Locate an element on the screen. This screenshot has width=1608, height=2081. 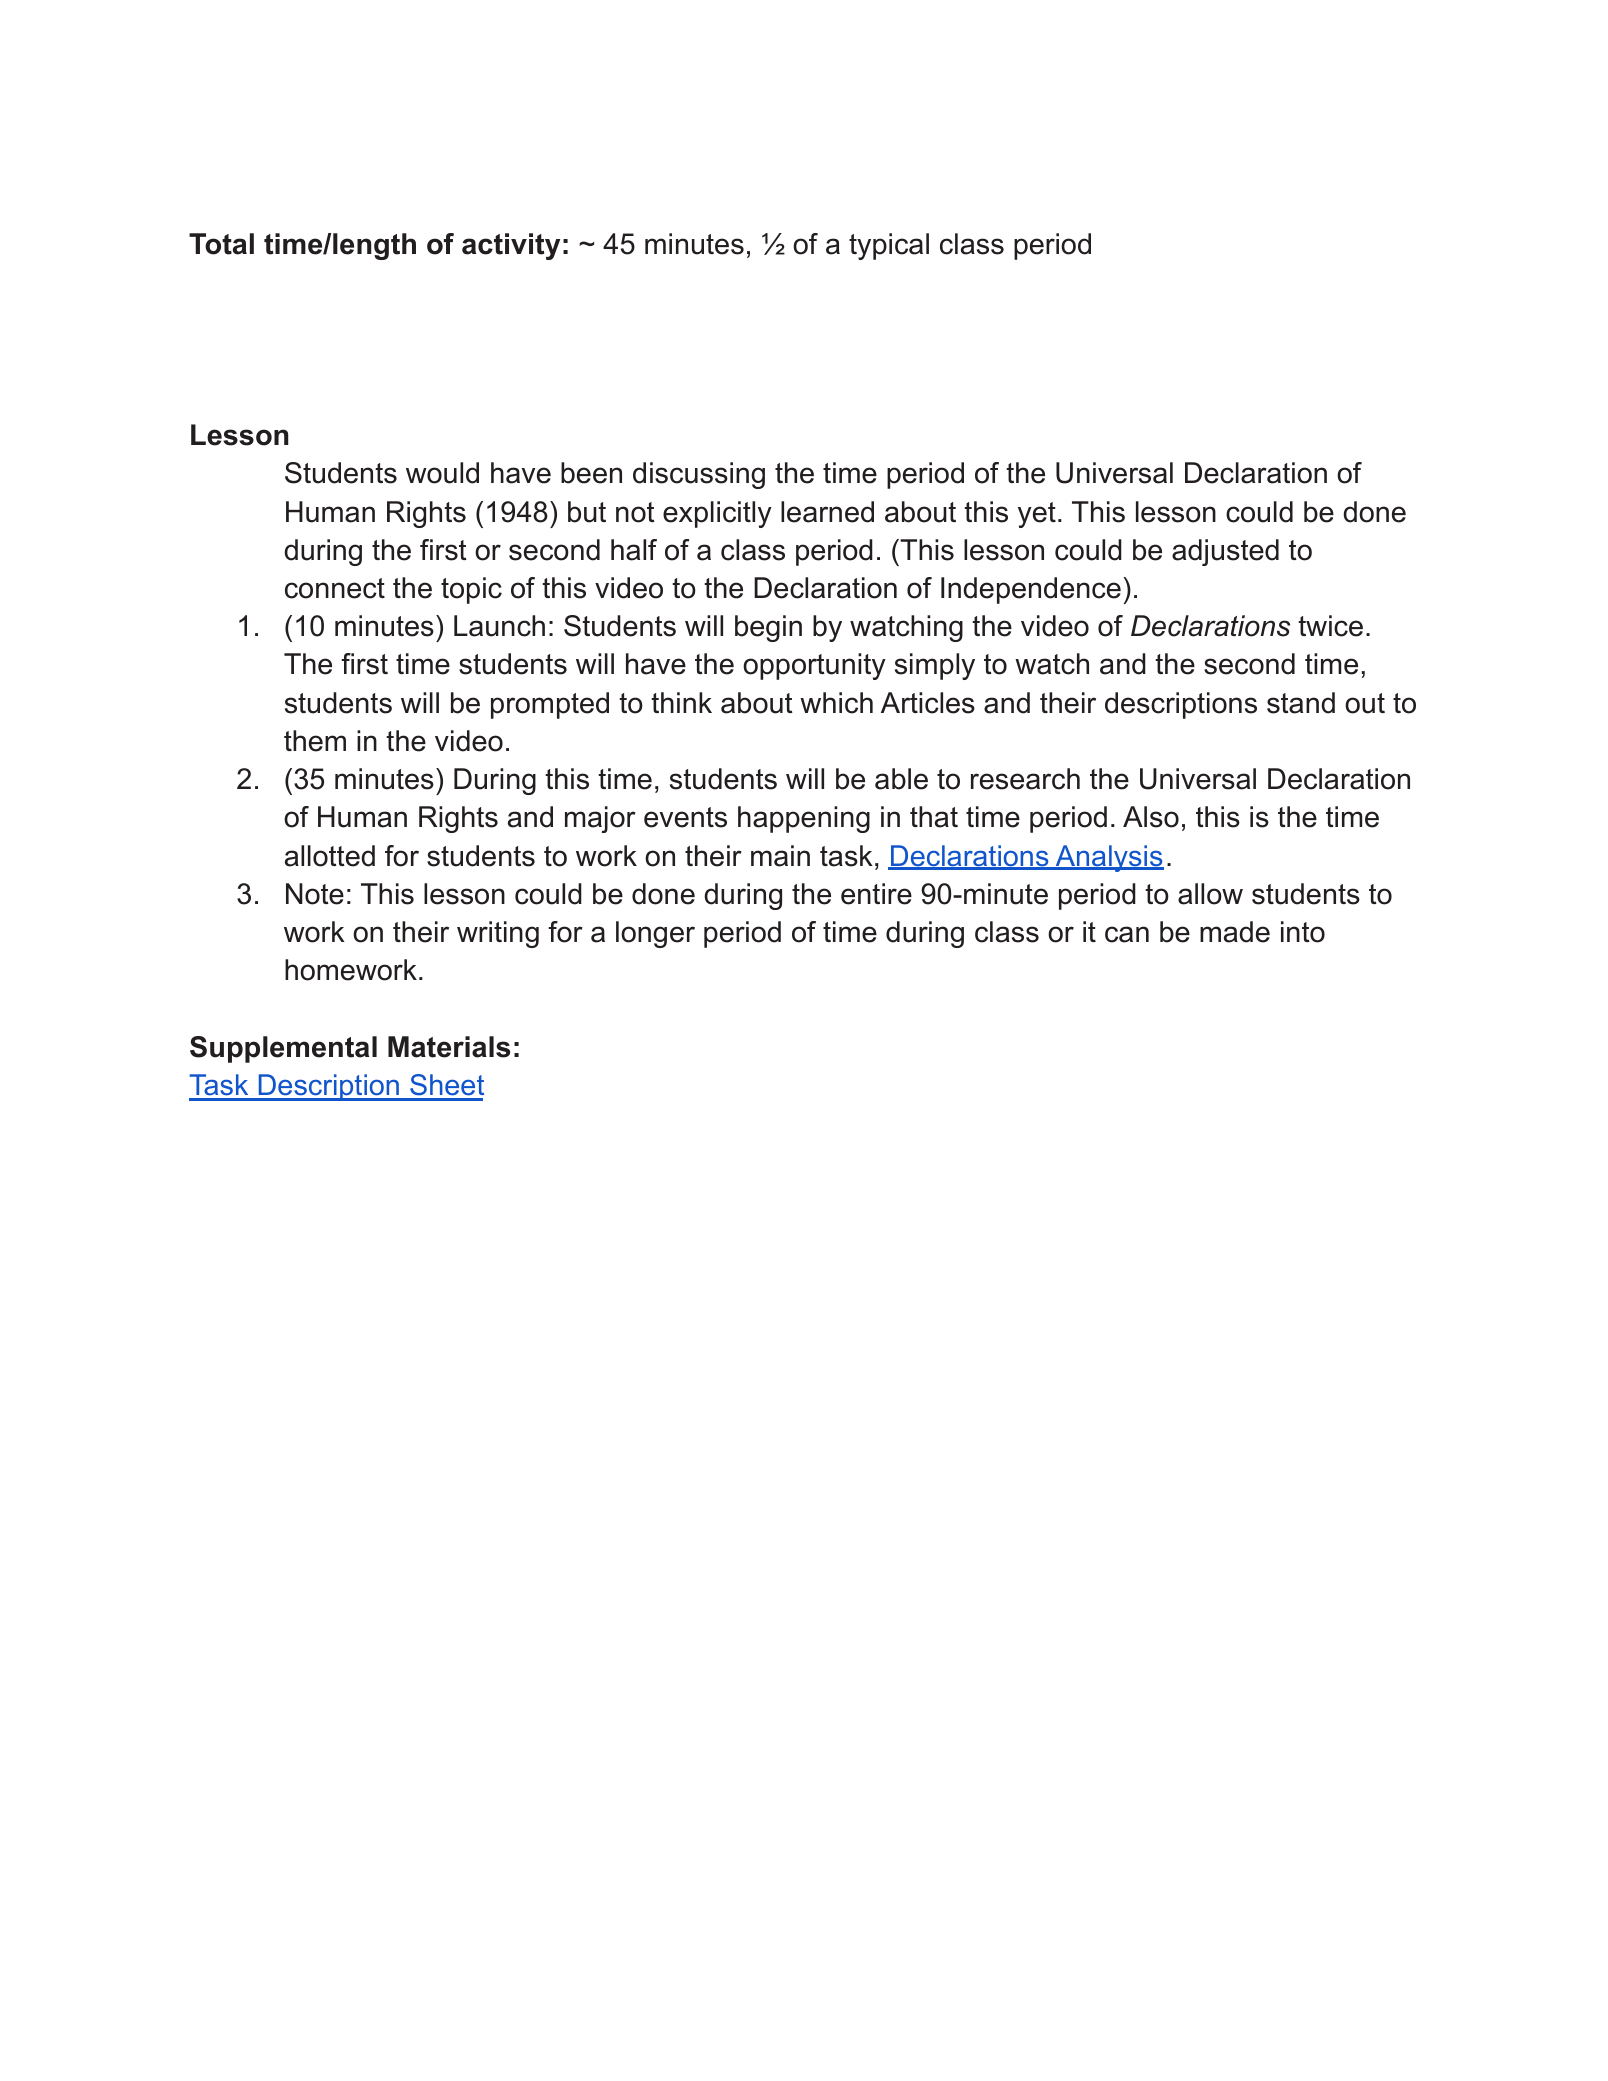
yet is located at coordinates (1037, 515).
